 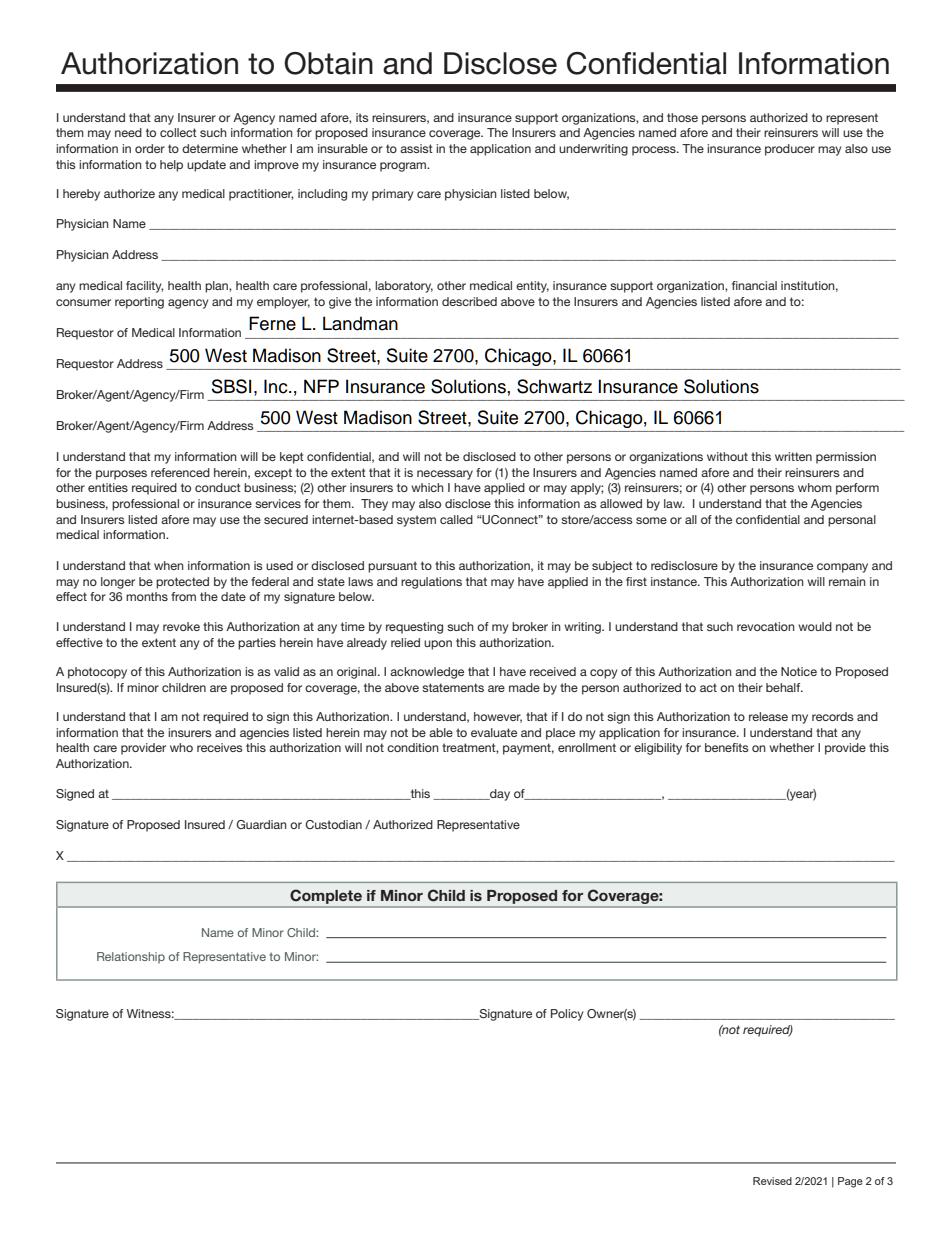 I want to click on Policy, so click(x=567, y=1015).
